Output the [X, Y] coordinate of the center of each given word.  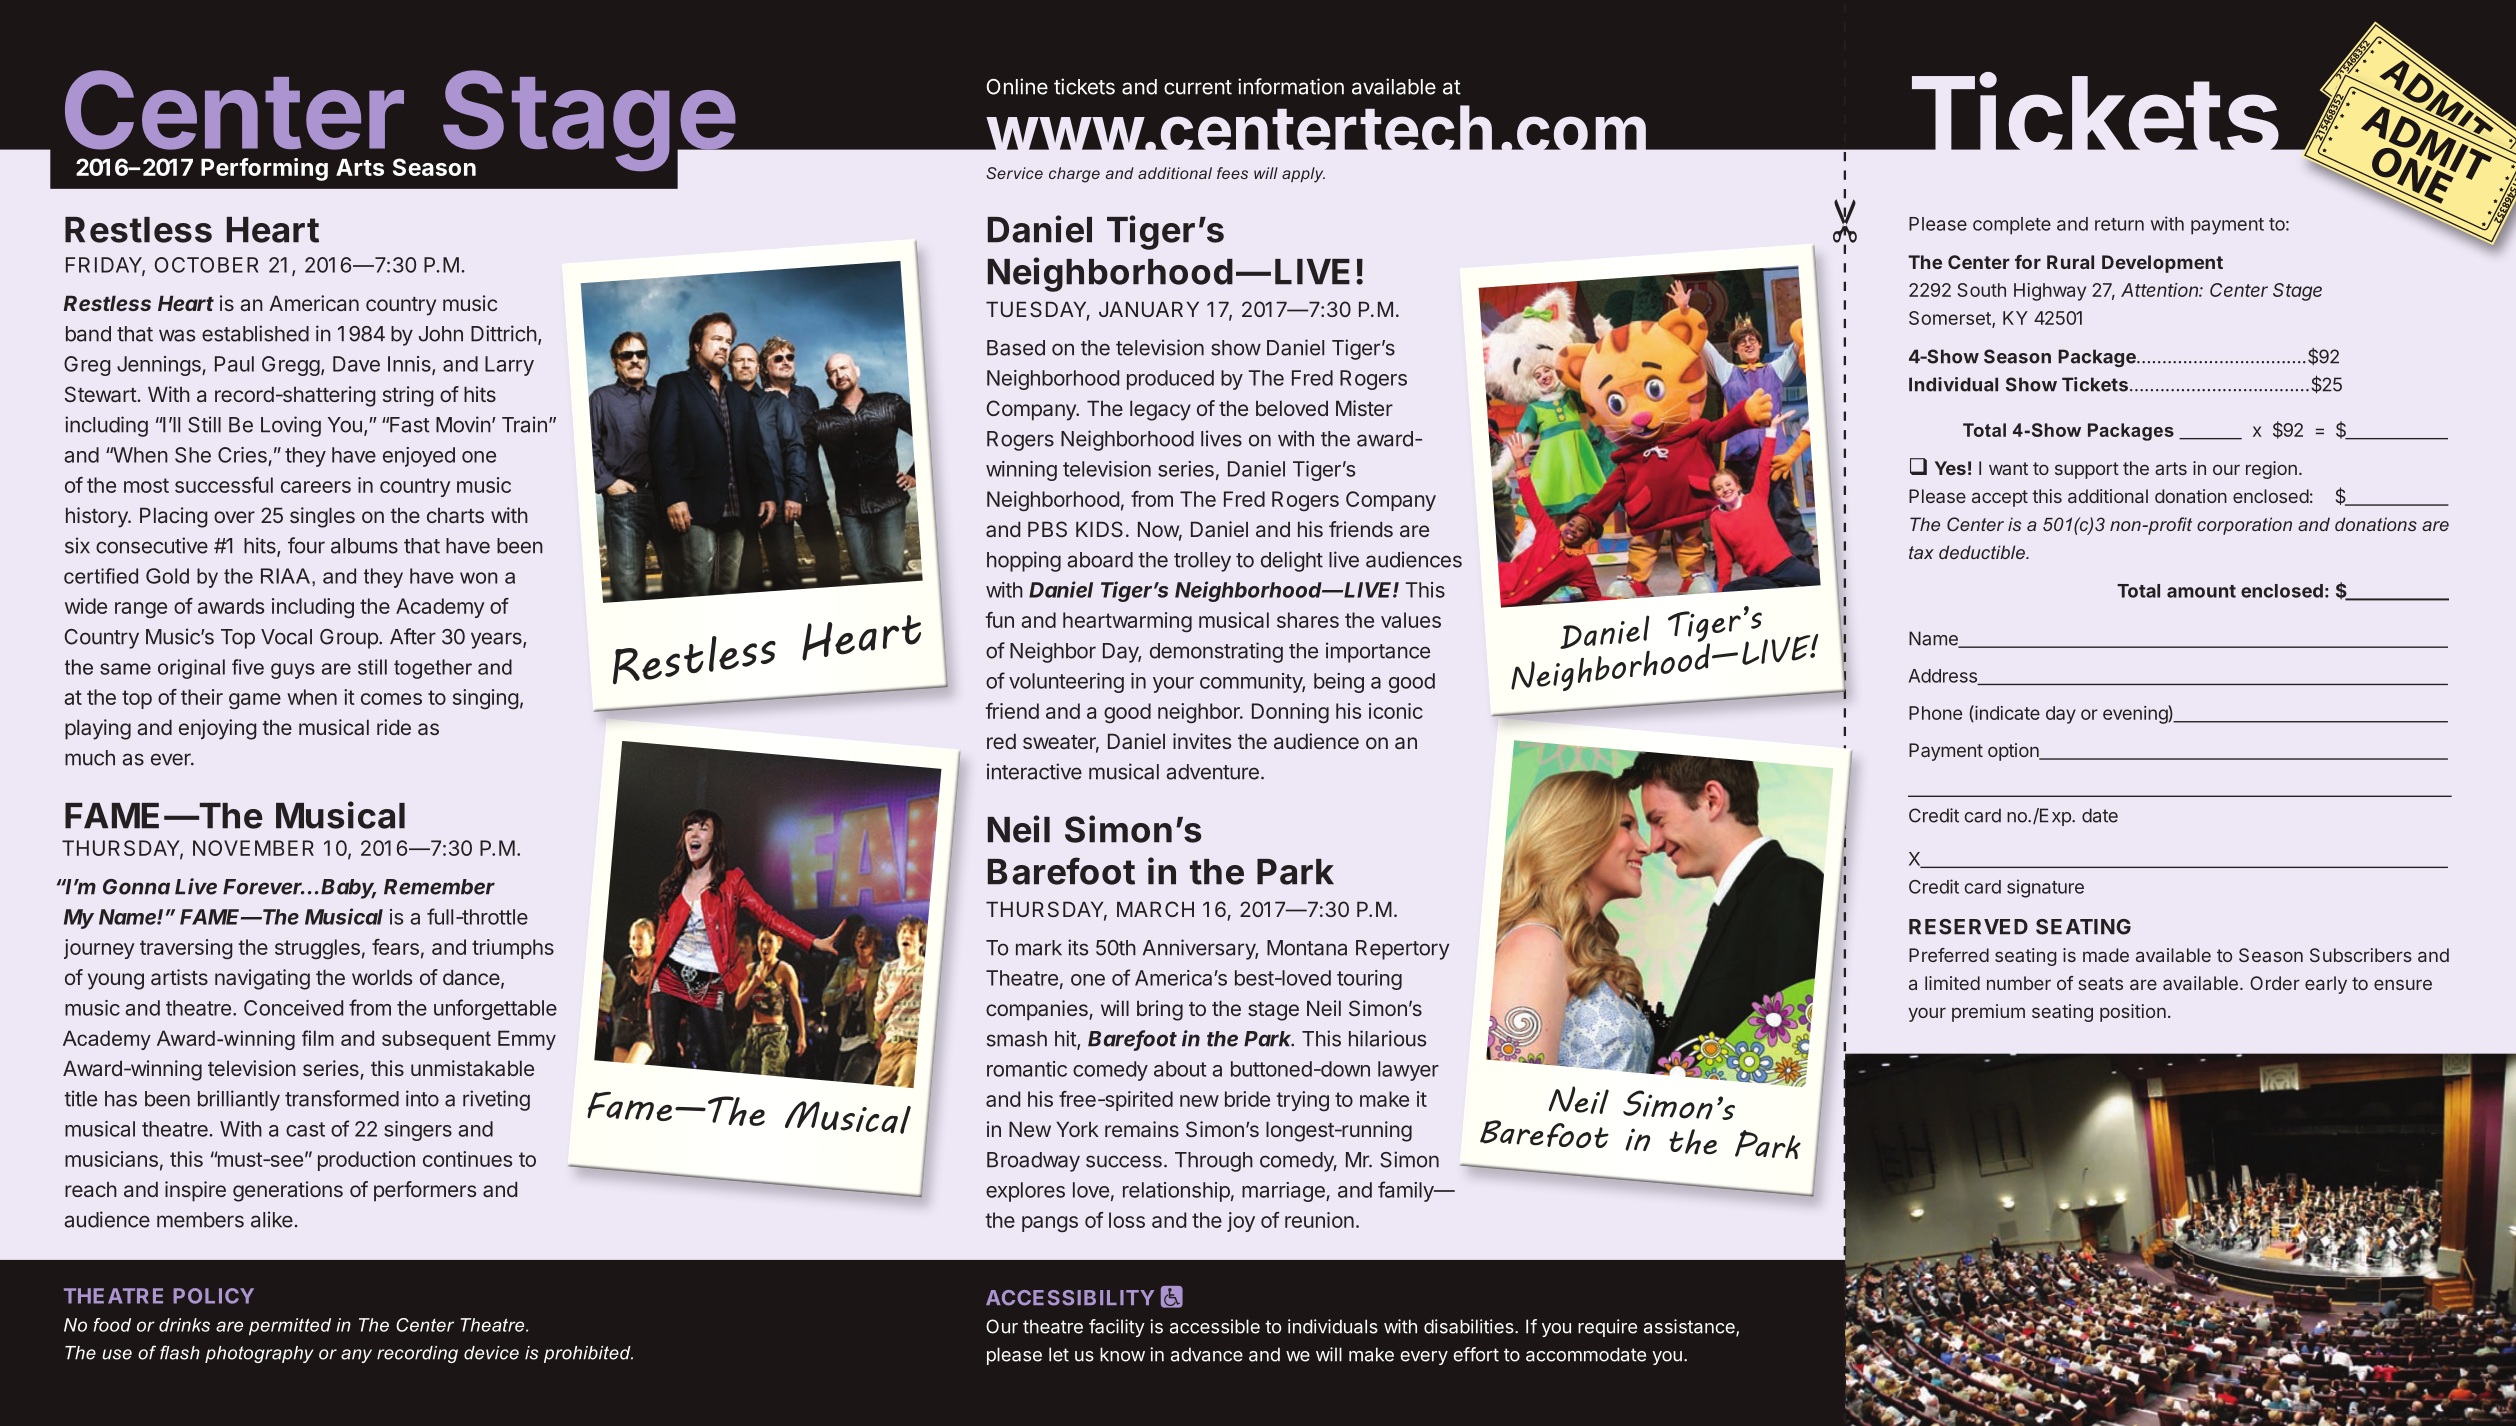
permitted [290, 1326]
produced [1170, 380]
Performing [264, 169]
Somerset [1951, 319]
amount [2201, 591]
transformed [342, 1098]
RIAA [287, 576]
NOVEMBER [253, 848]
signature [2045, 888]
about [1180, 1069]
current [1198, 87]
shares [1308, 620]
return [2119, 224]
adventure [1213, 772]
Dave [356, 364]
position [2133, 1013]
